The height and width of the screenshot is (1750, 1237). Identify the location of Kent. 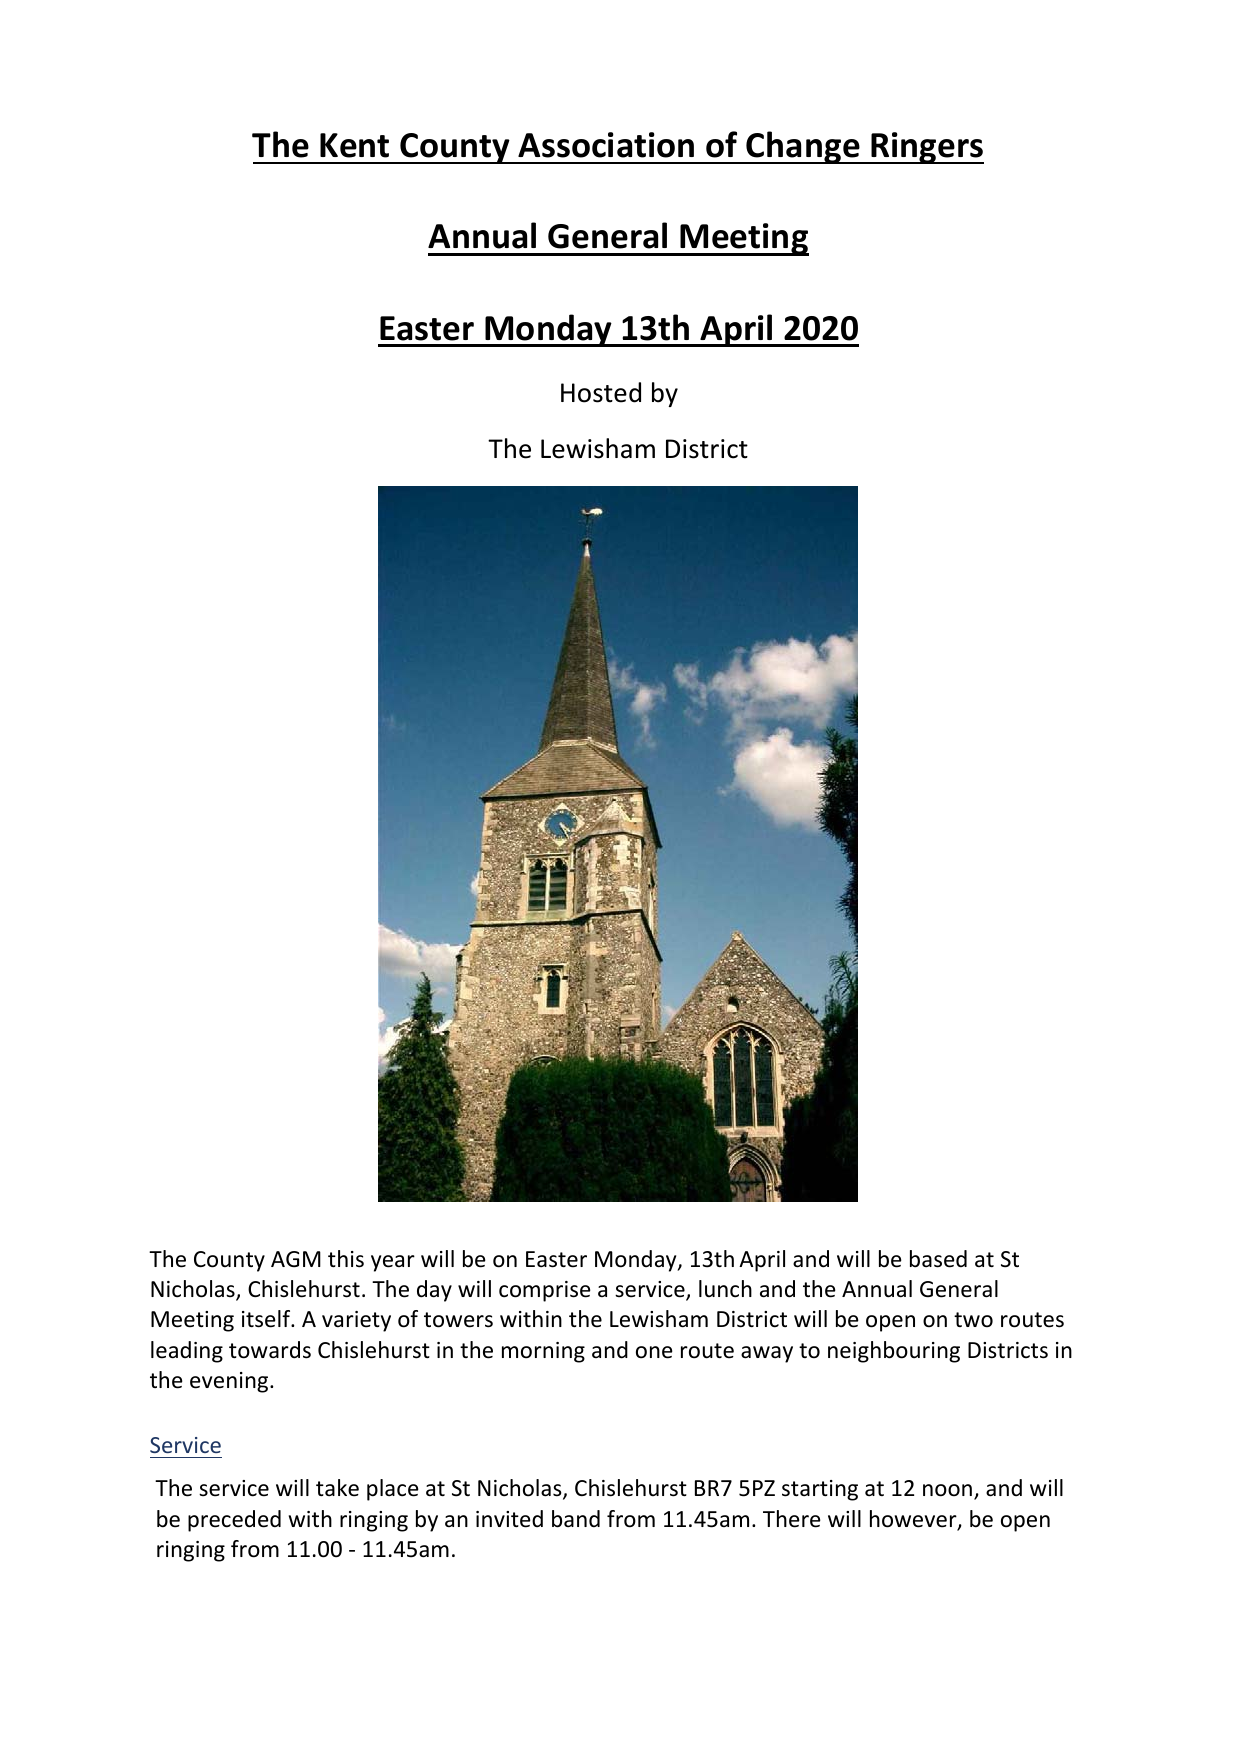
(354, 145).
